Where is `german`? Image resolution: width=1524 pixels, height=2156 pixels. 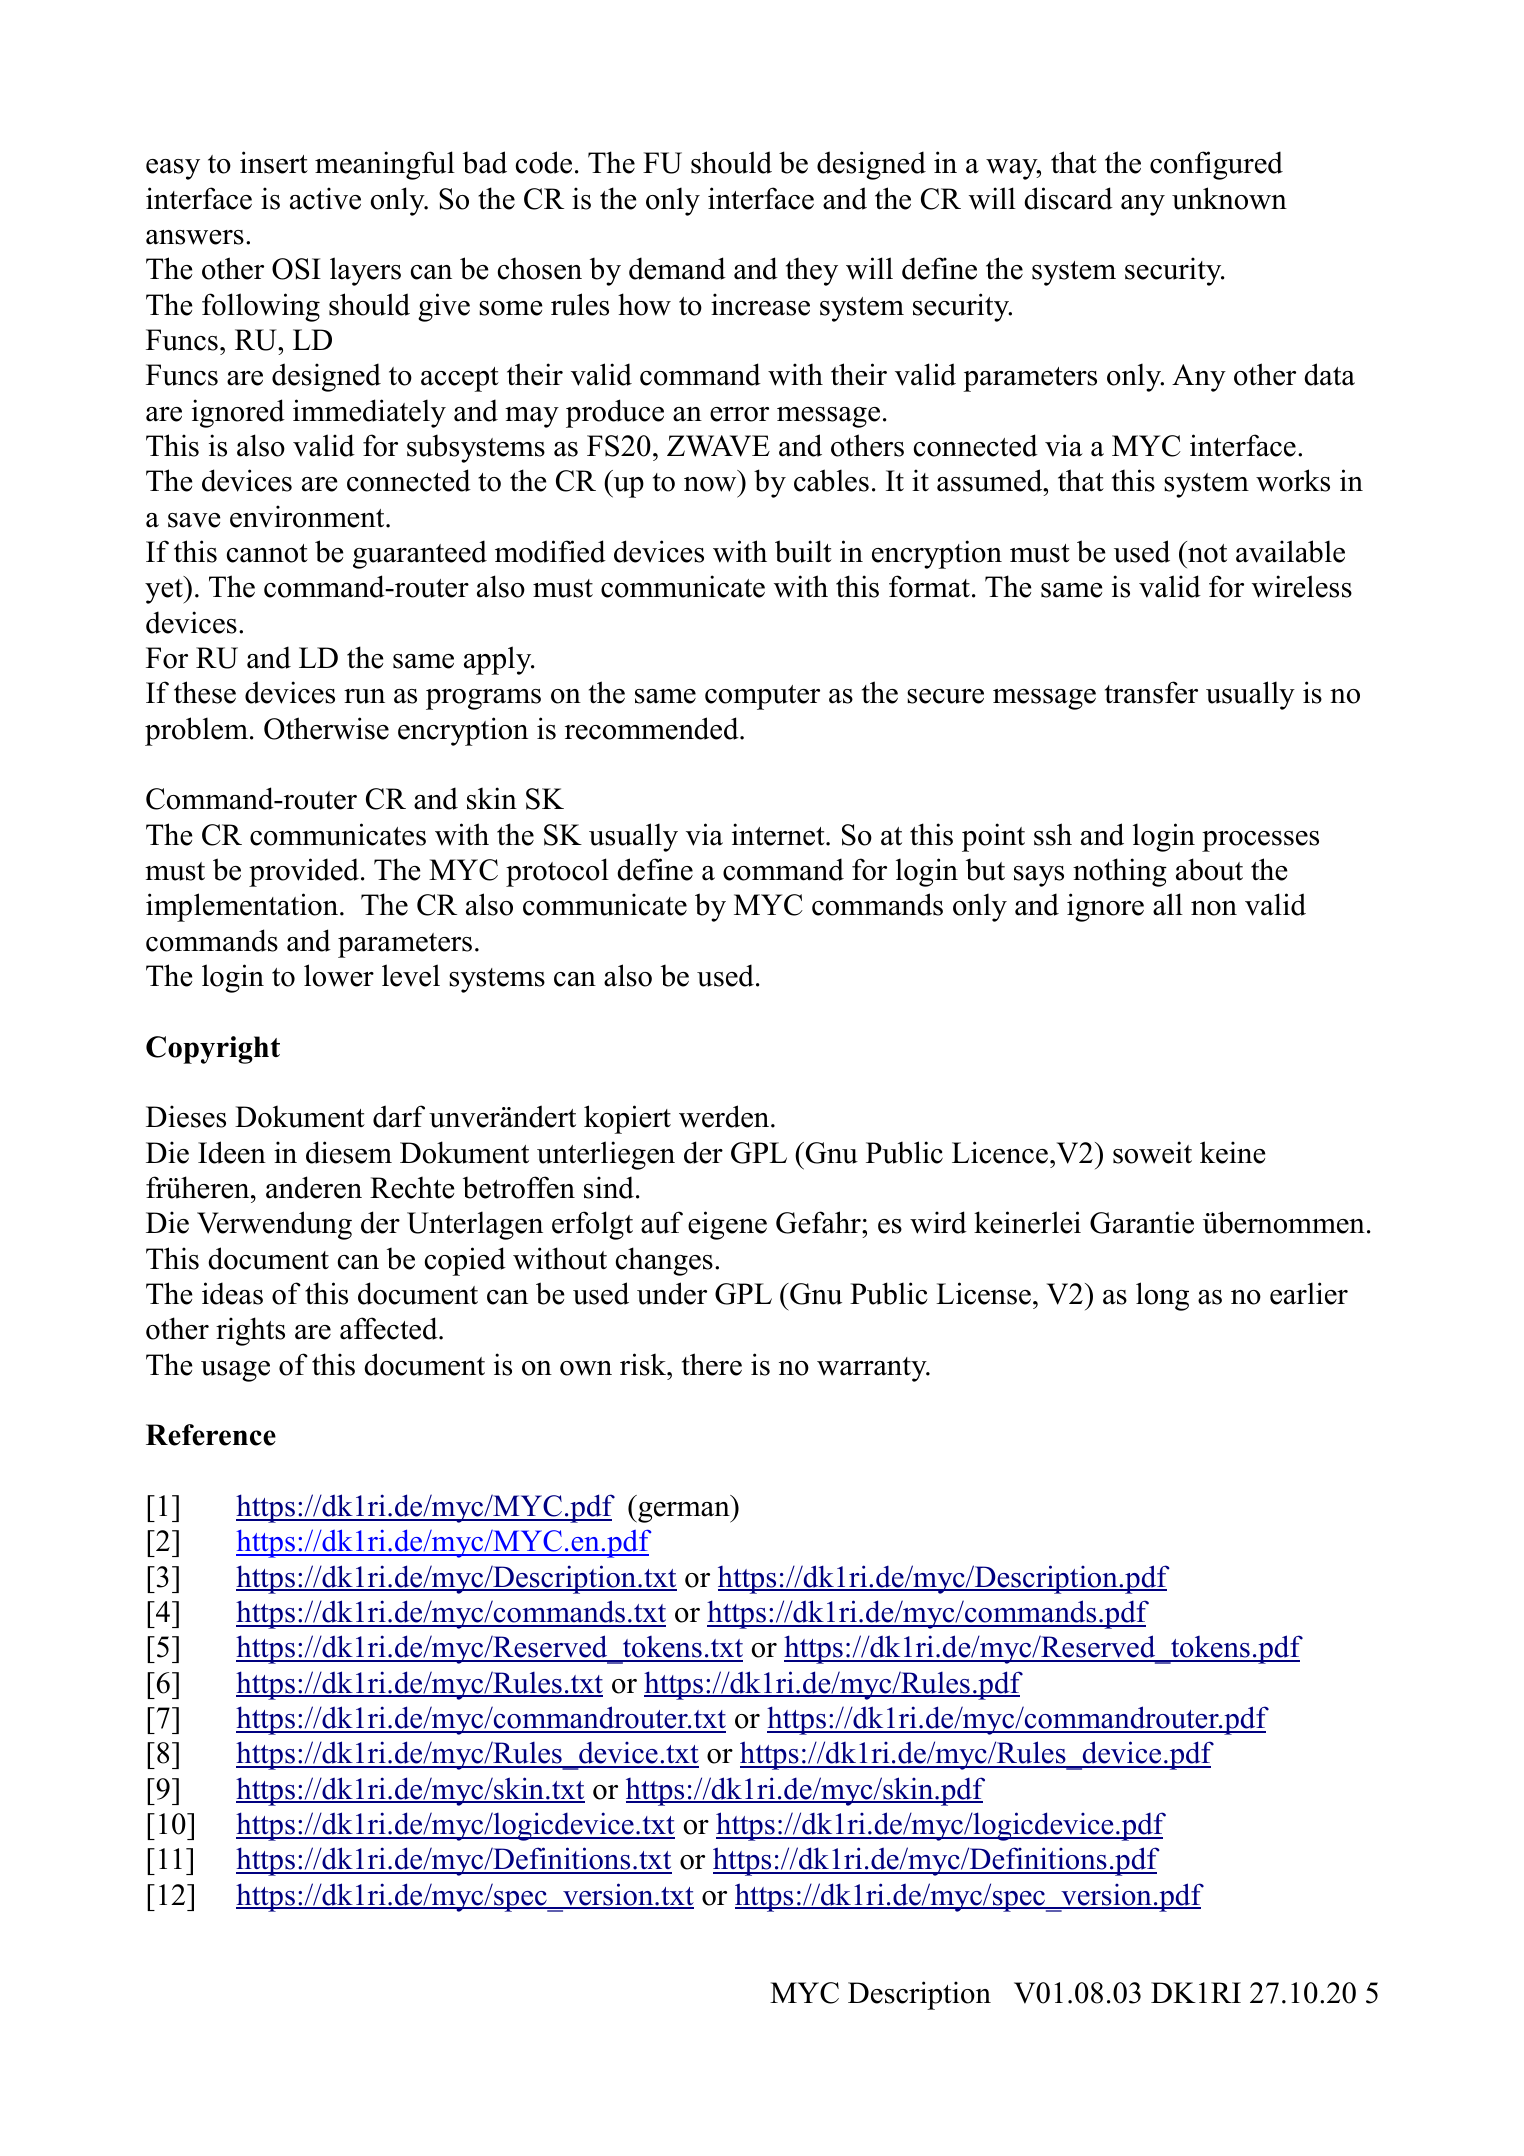 german is located at coordinates (684, 1512).
